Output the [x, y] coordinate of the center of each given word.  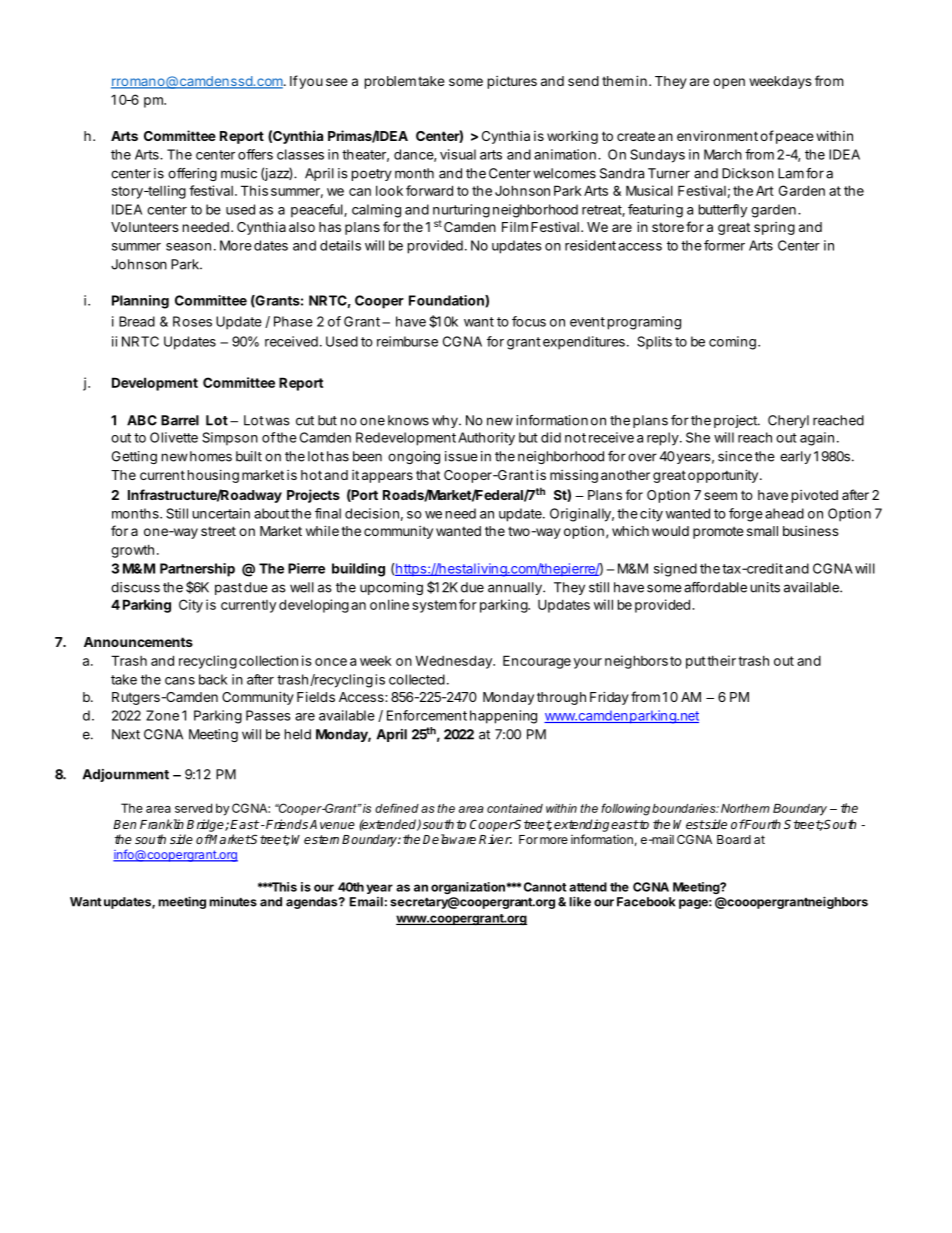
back [213, 679]
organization [468, 888]
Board [734, 839]
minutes [233, 902]
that [428, 475]
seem [720, 496]
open [729, 83]
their [721, 660]
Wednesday [454, 662]
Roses [192, 321]
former [724, 245]
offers [255, 154]
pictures [512, 82]
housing [213, 476]
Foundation [447, 301]
